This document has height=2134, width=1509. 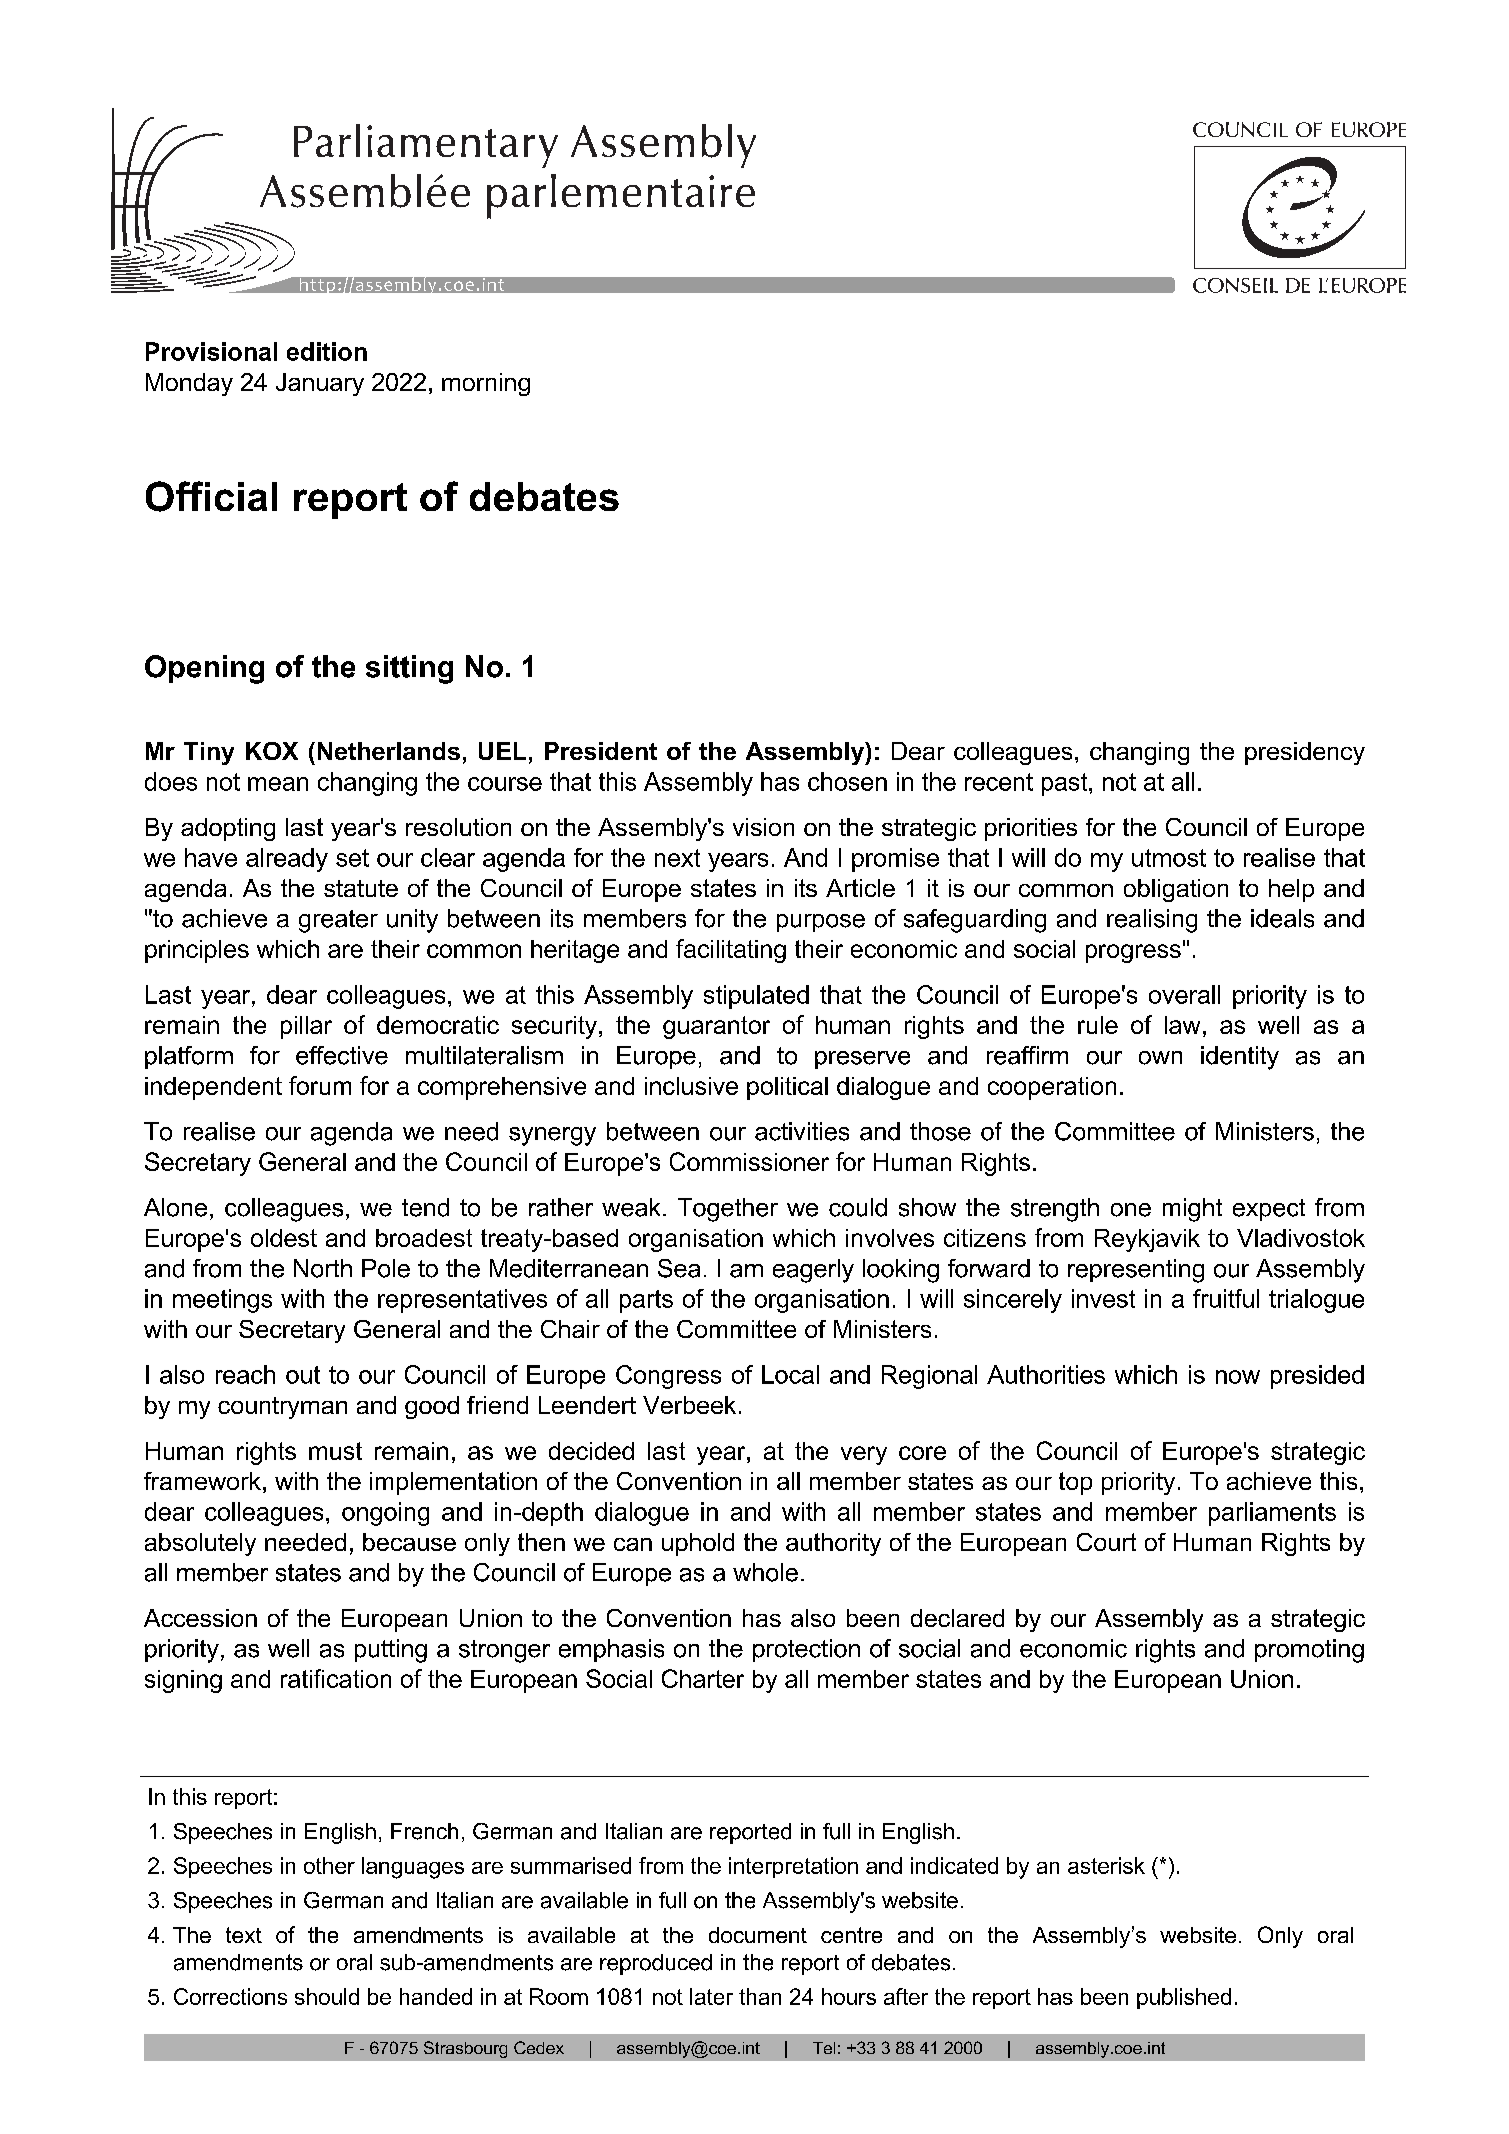 I want to click on should, so click(x=327, y=1996).
